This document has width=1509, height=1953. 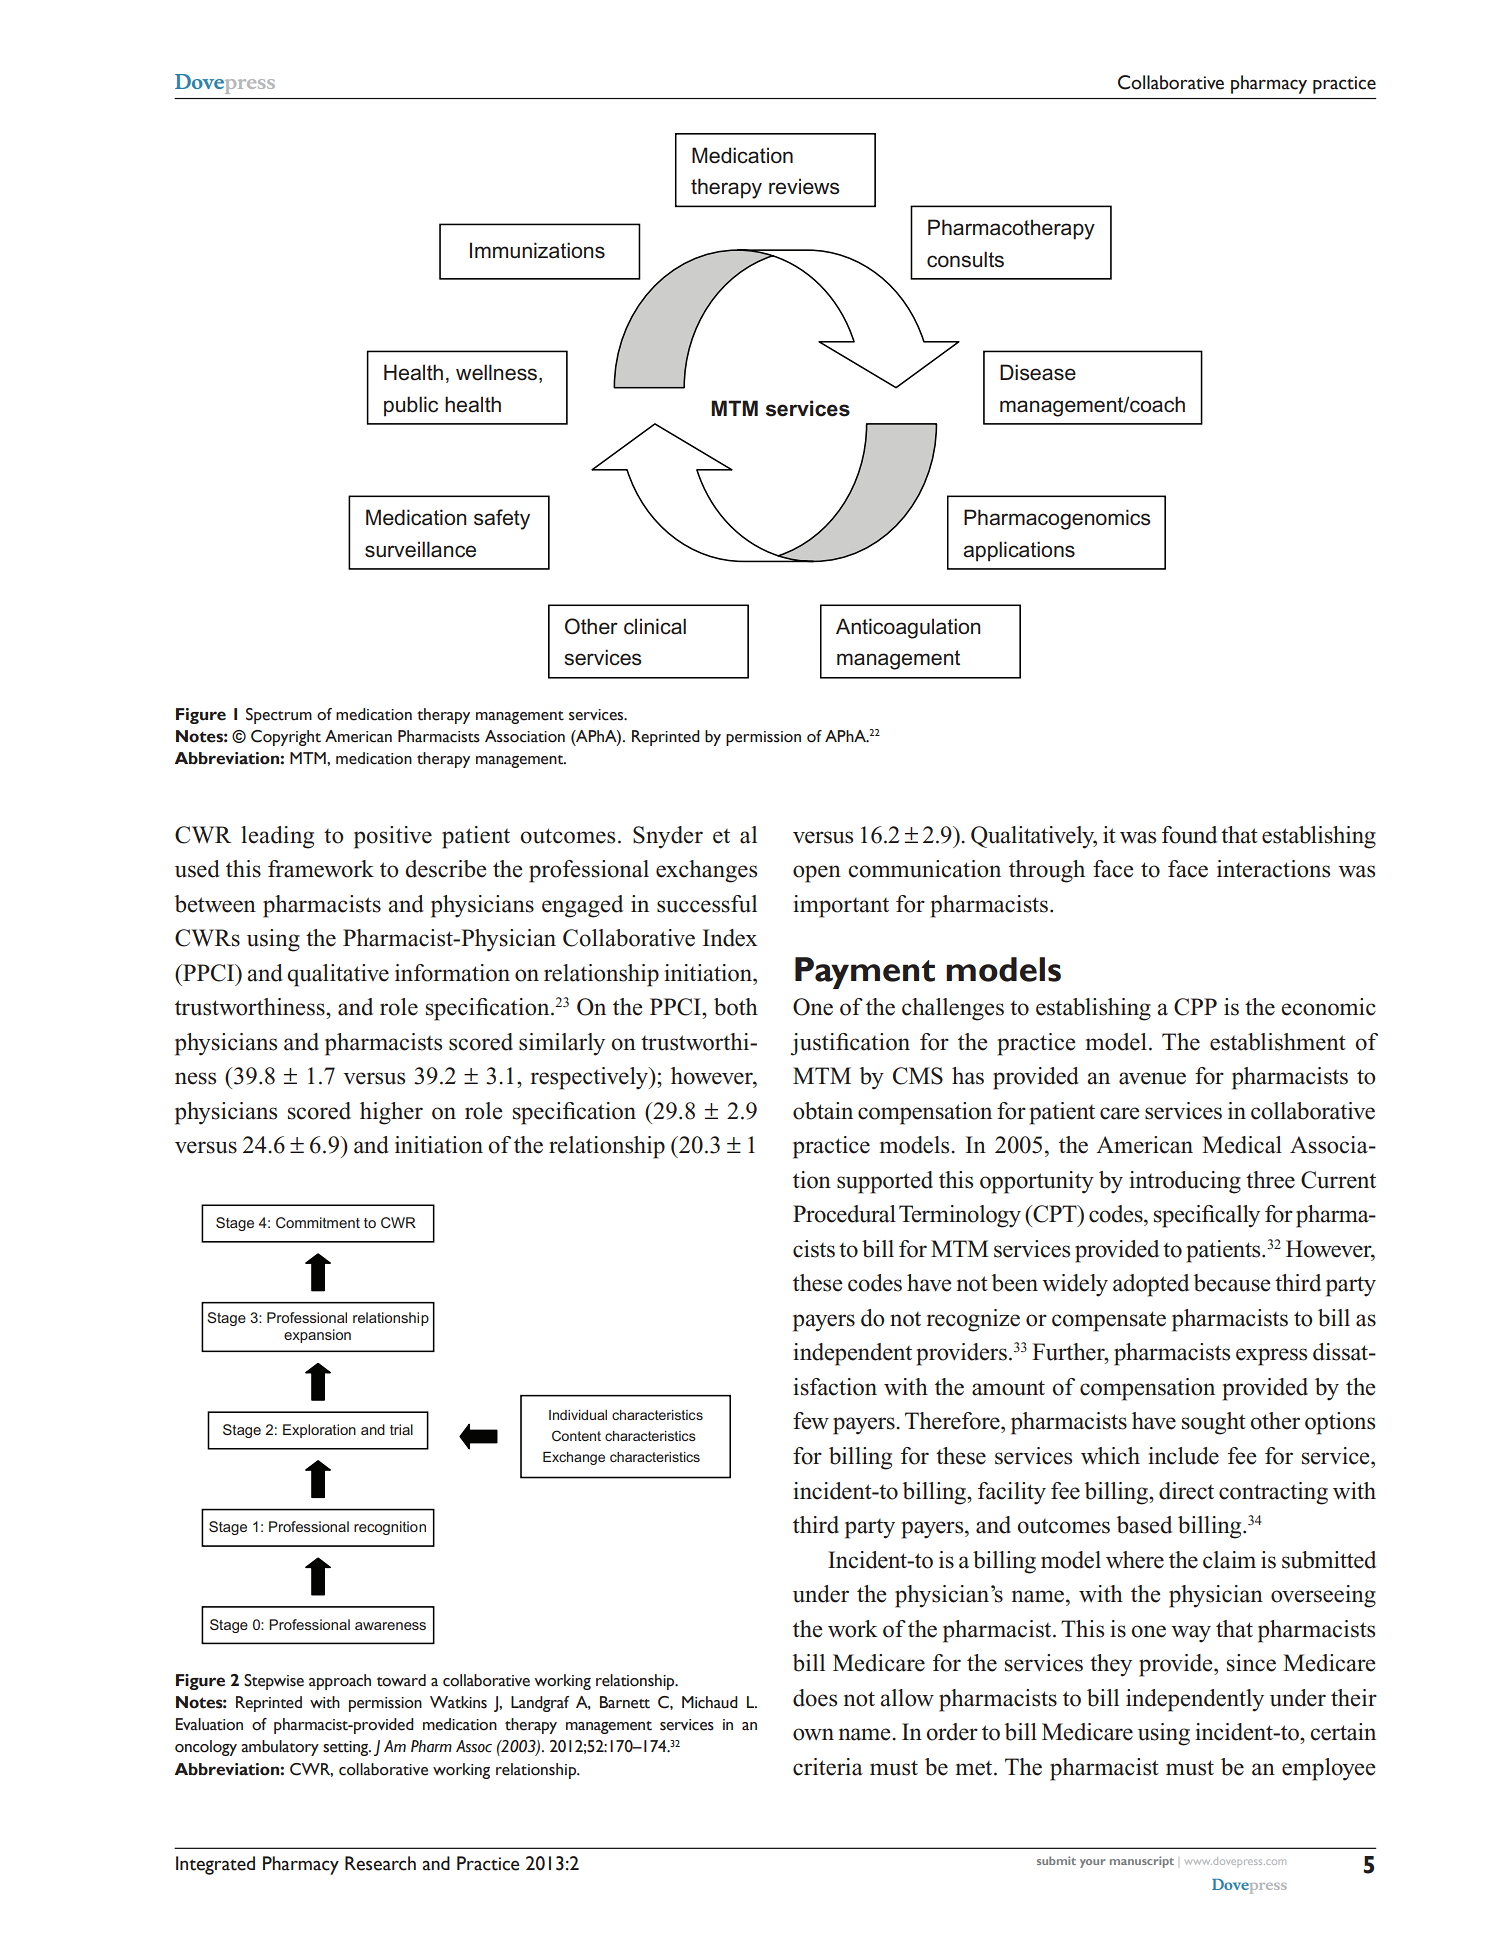 I want to click on Disease, so click(x=1038, y=372).
